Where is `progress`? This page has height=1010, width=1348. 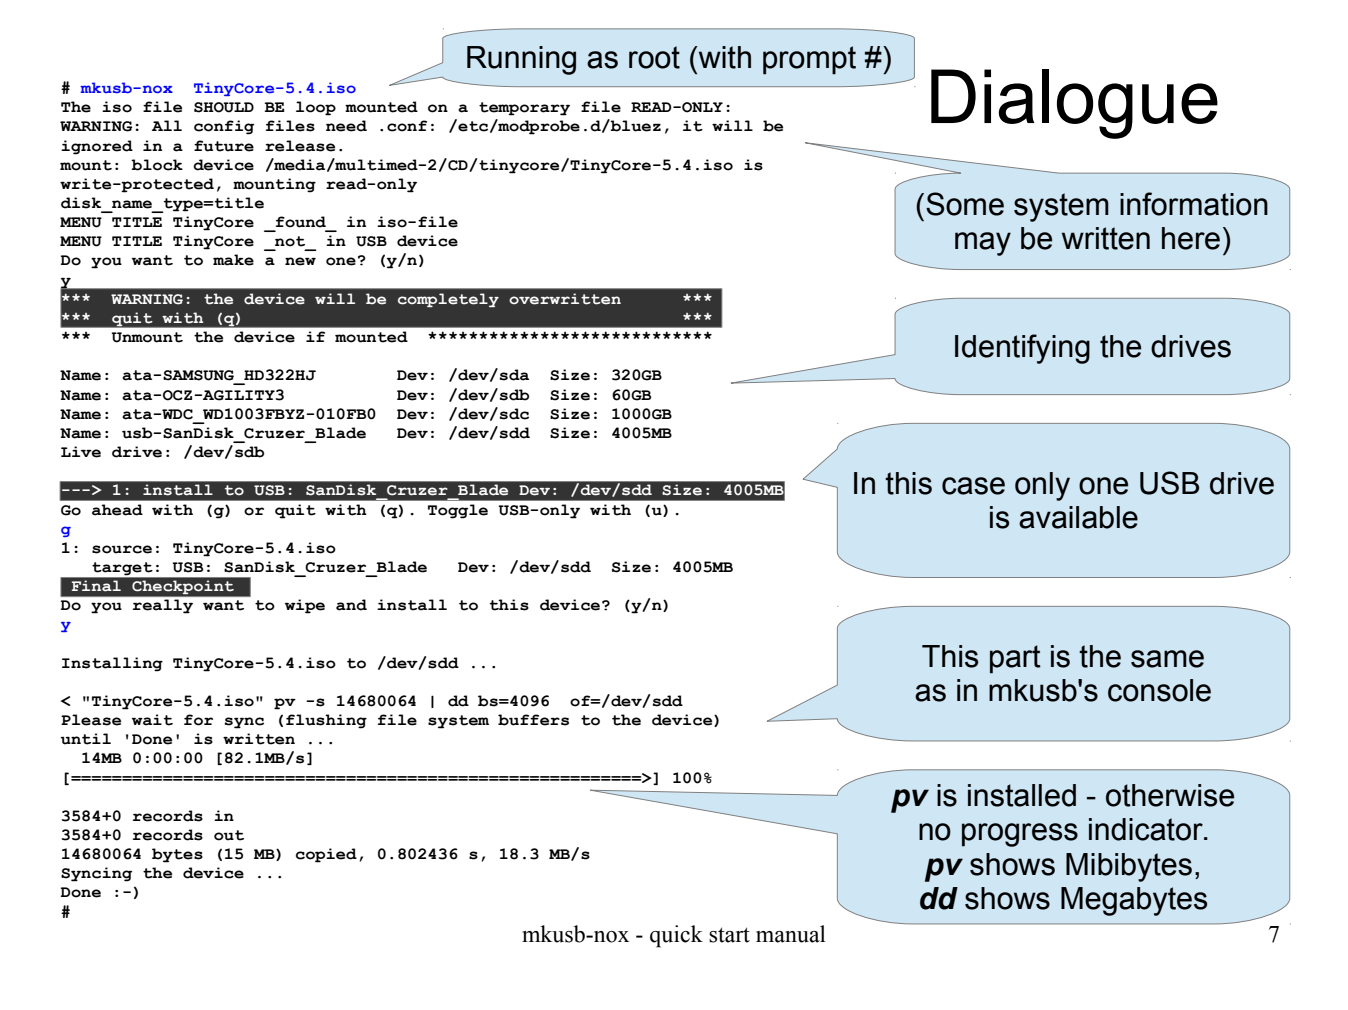
progress is located at coordinates (1020, 835).
